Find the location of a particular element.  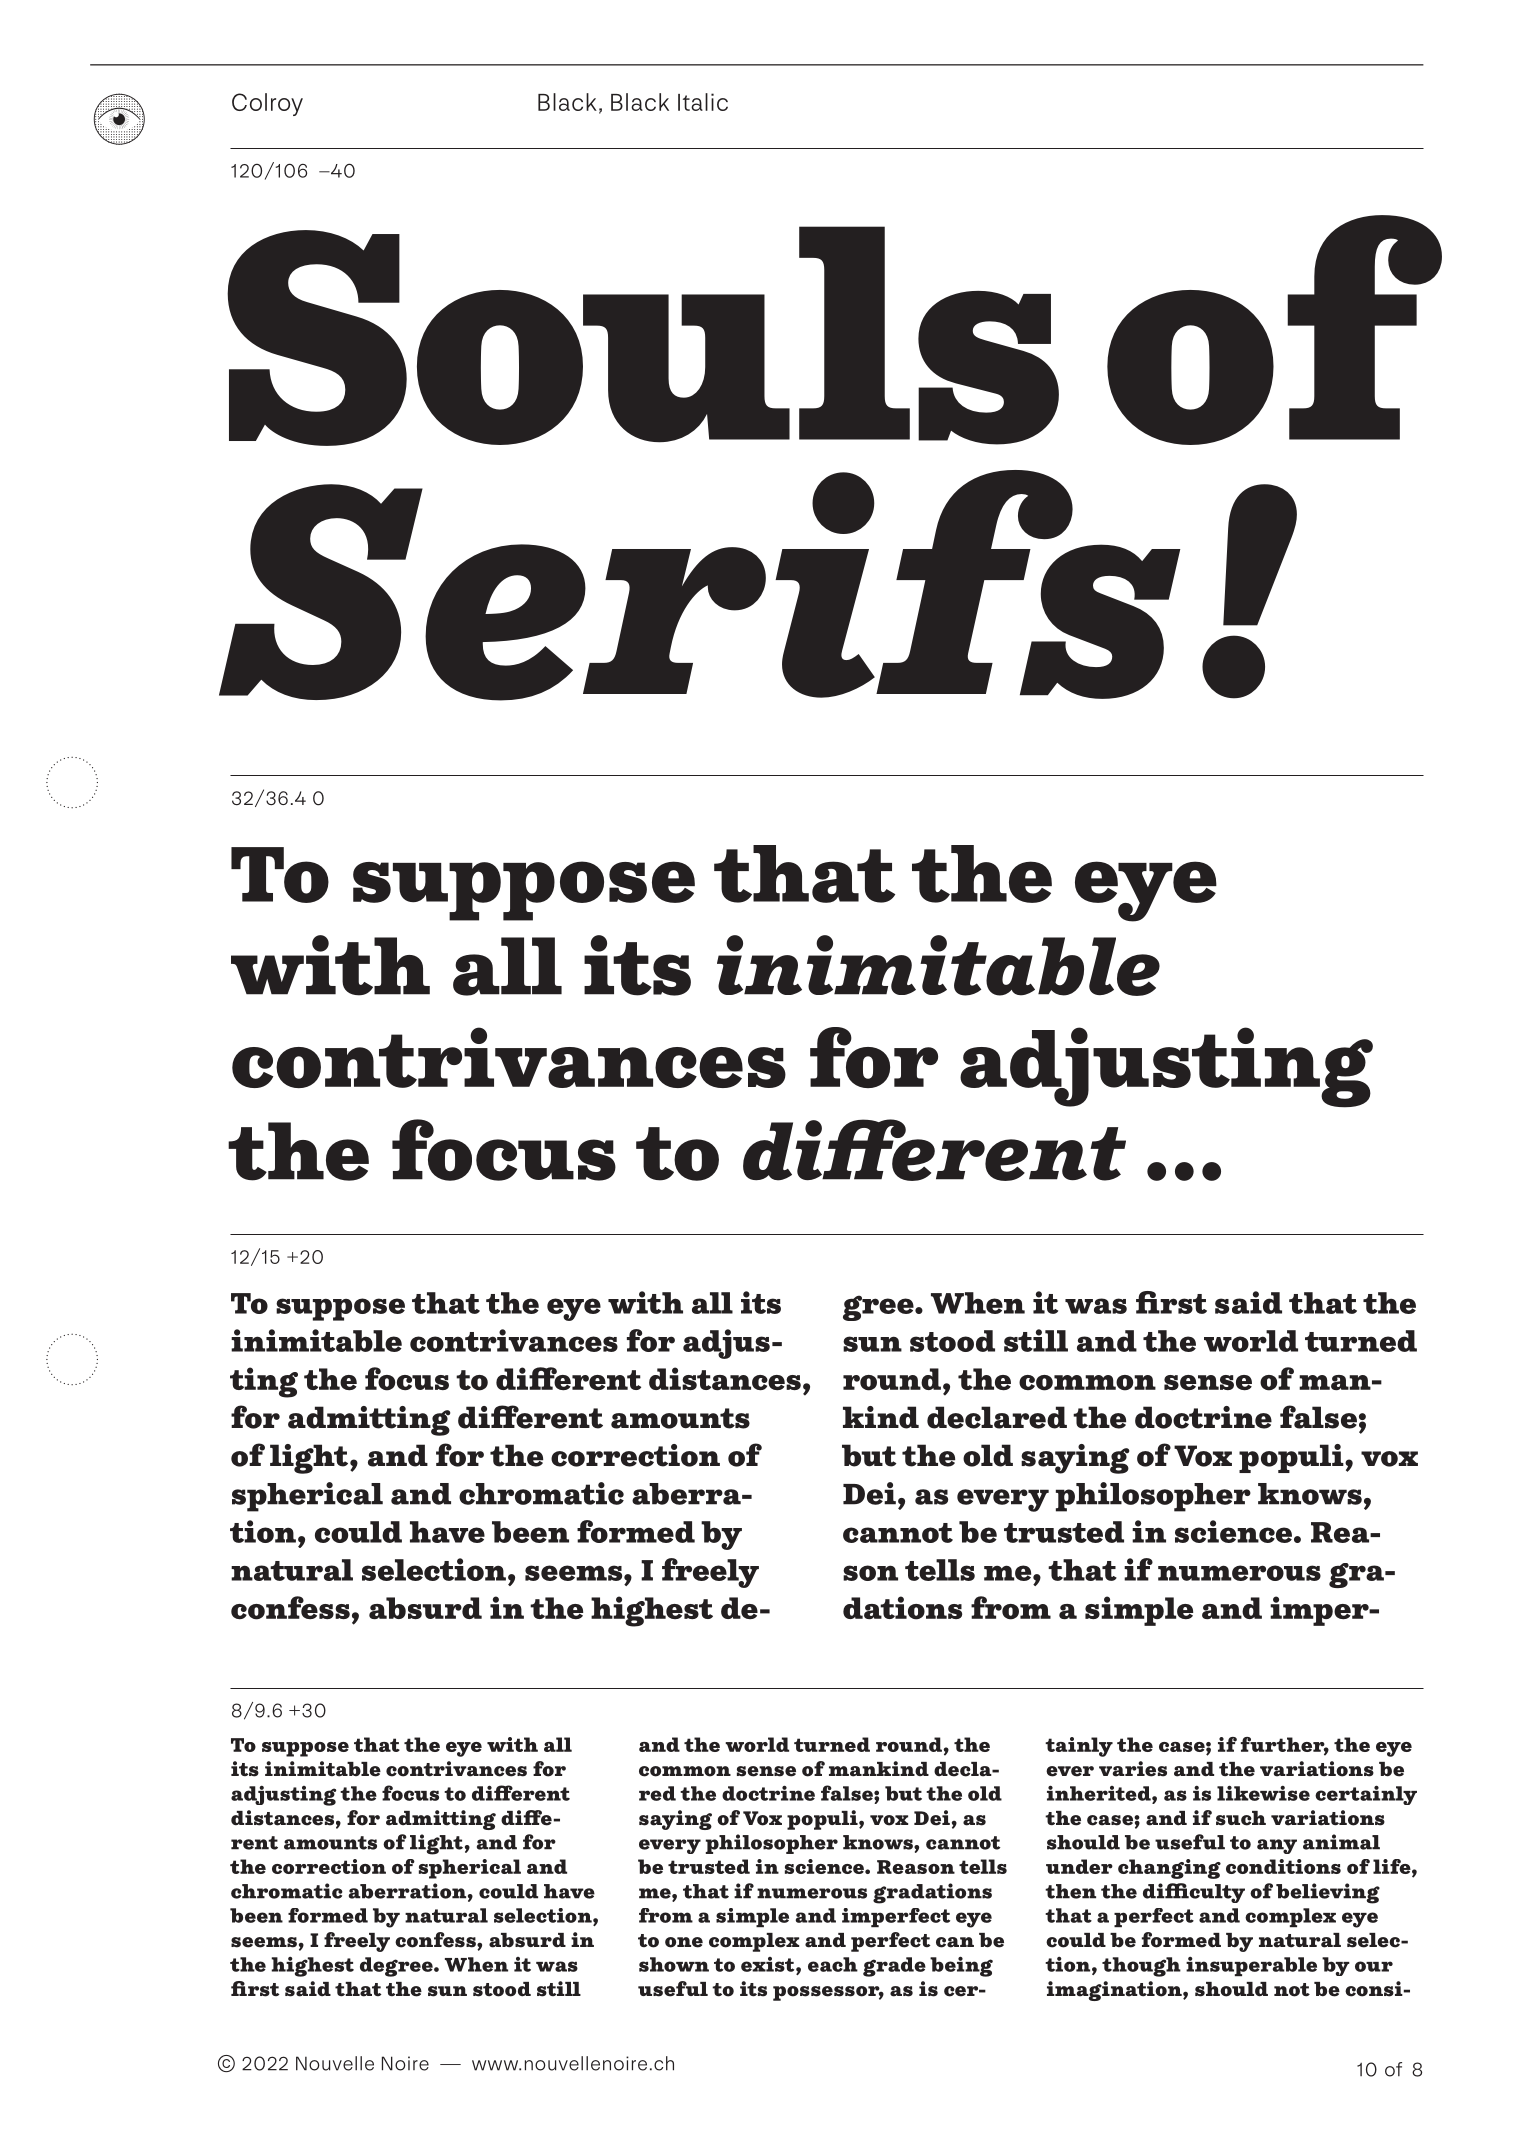

Italic is located at coordinates (703, 102).
